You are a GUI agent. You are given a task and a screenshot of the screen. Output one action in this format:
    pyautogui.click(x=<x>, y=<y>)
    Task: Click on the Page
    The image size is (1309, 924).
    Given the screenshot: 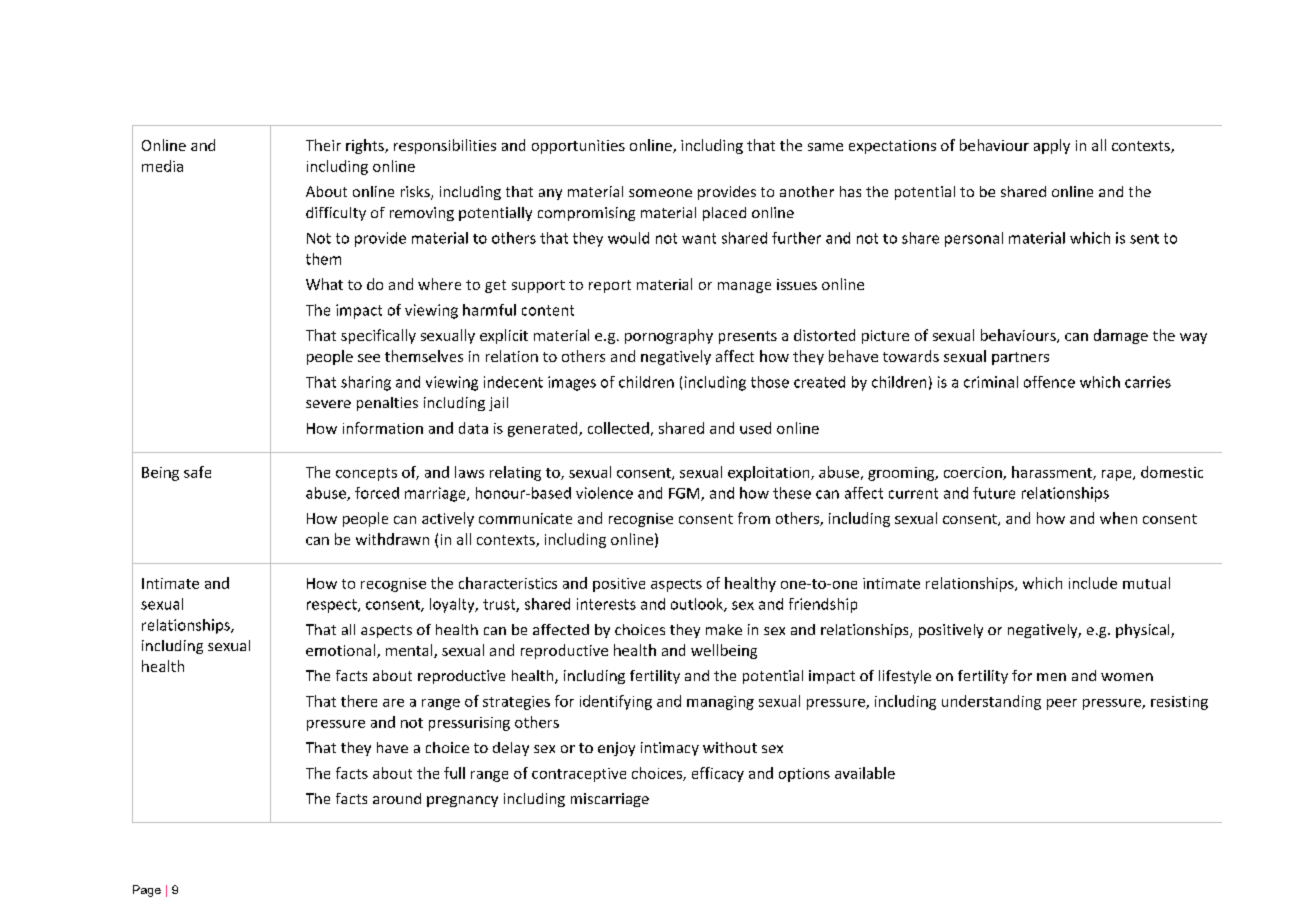 What is the action you would take?
    pyautogui.click(x=147, y=891)
